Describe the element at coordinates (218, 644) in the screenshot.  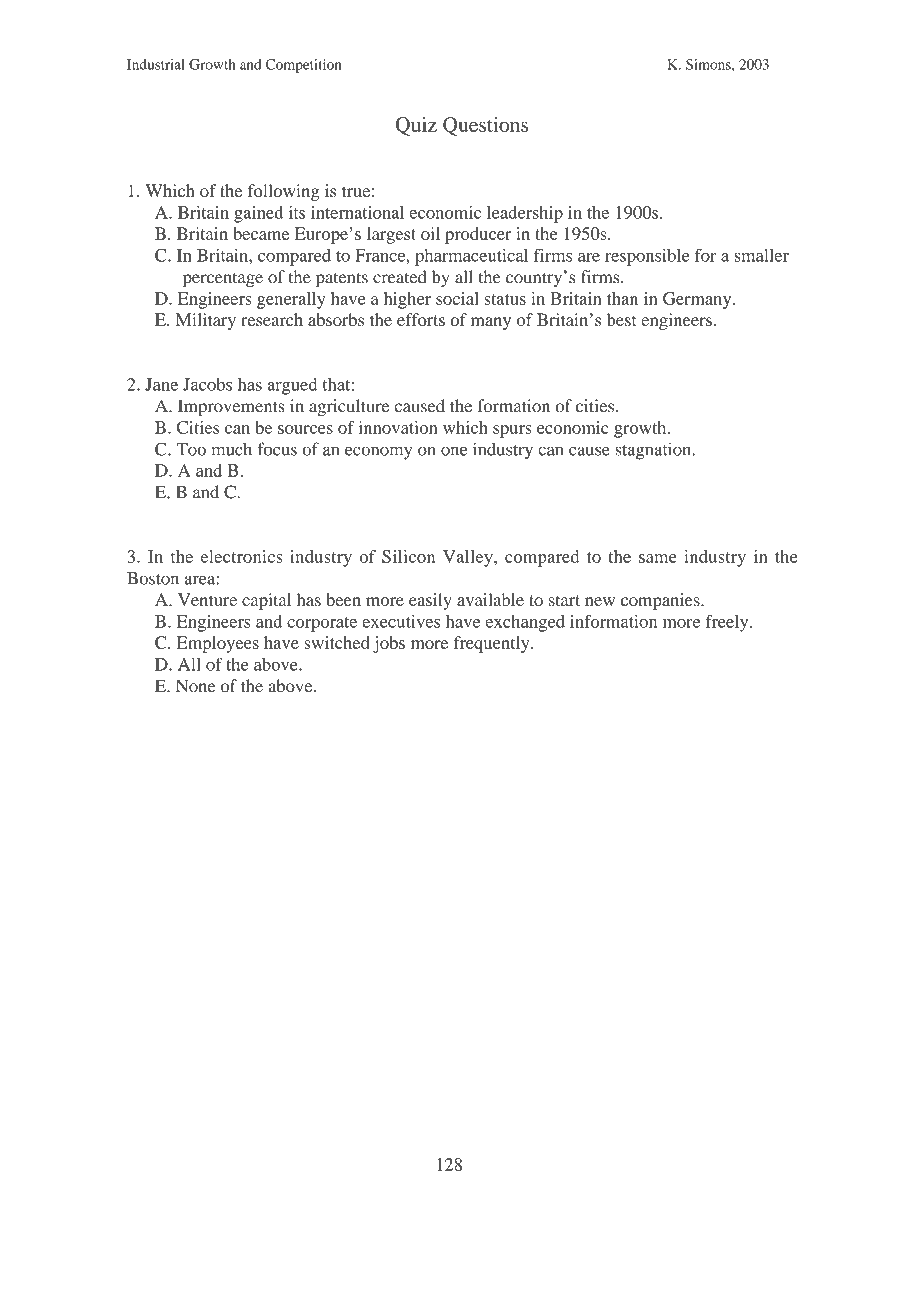
I see `Employees` at that location.
